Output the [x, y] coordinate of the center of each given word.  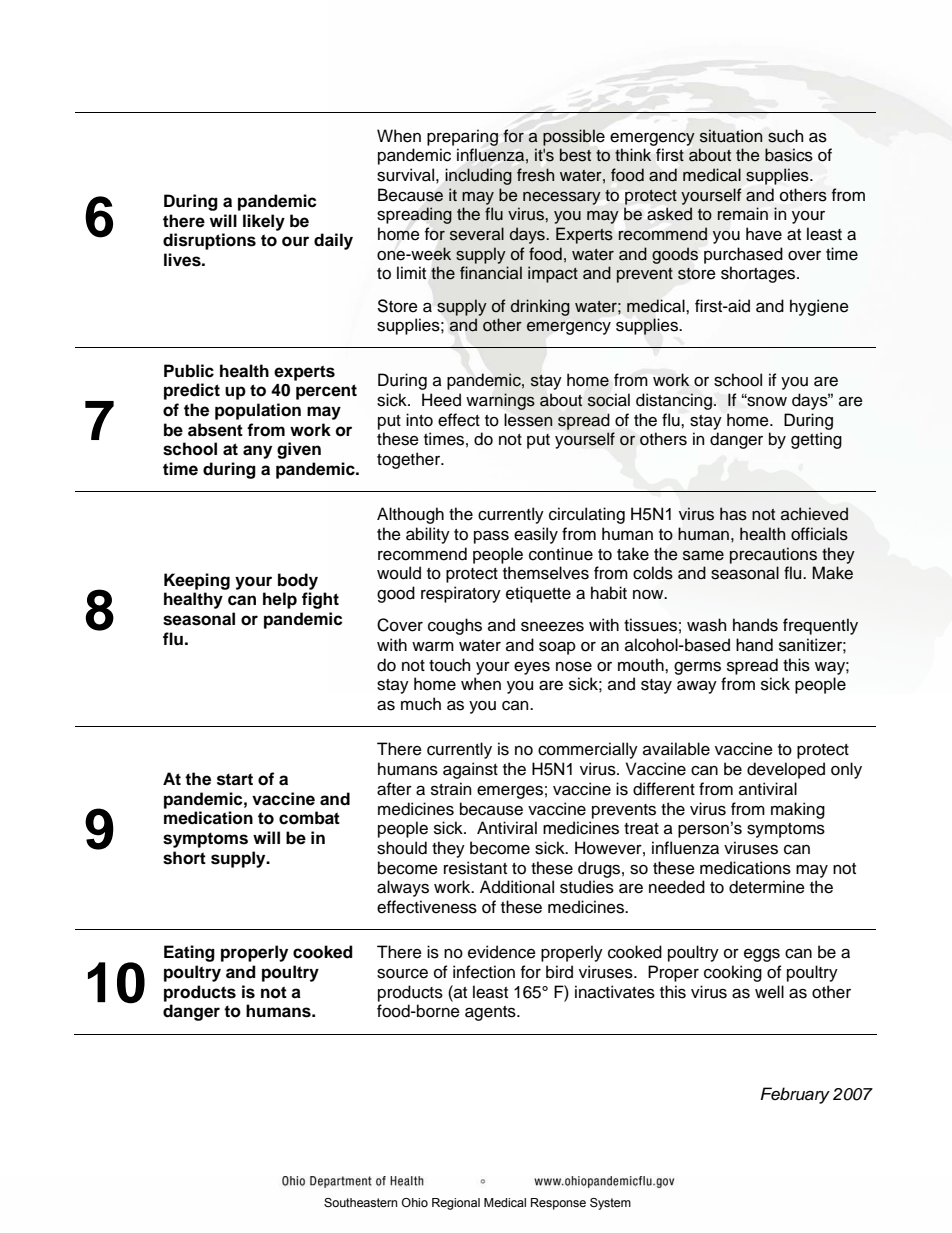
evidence [502, 952]
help [280, 600]
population [258, 411]
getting [816, 440]
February [795, 1095]
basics [789, 155]
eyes [532, 668]
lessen [528, 420]
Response [558, 1204]
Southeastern [360, 1202]
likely [264, 222]
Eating [189, 953]
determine [767, 887]
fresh [535, 175]
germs [697, 668]
